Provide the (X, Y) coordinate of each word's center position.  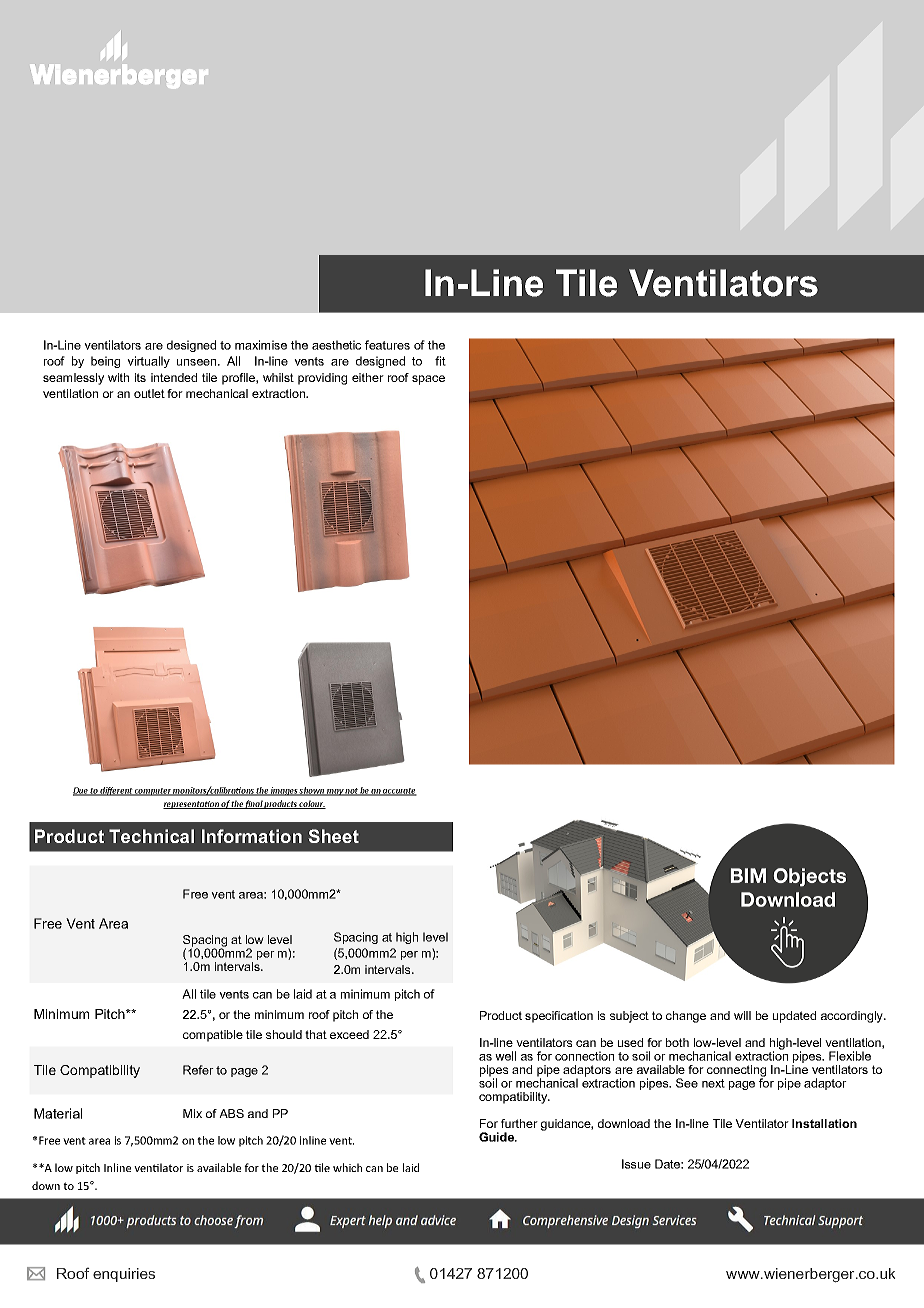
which (347, 1167)
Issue (636, 1164)
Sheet (334, 836)
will (742, 1015)
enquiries (124, 1275)
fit (440, 361)
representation (192, 805)
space (428, 380)
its (140, 377)
